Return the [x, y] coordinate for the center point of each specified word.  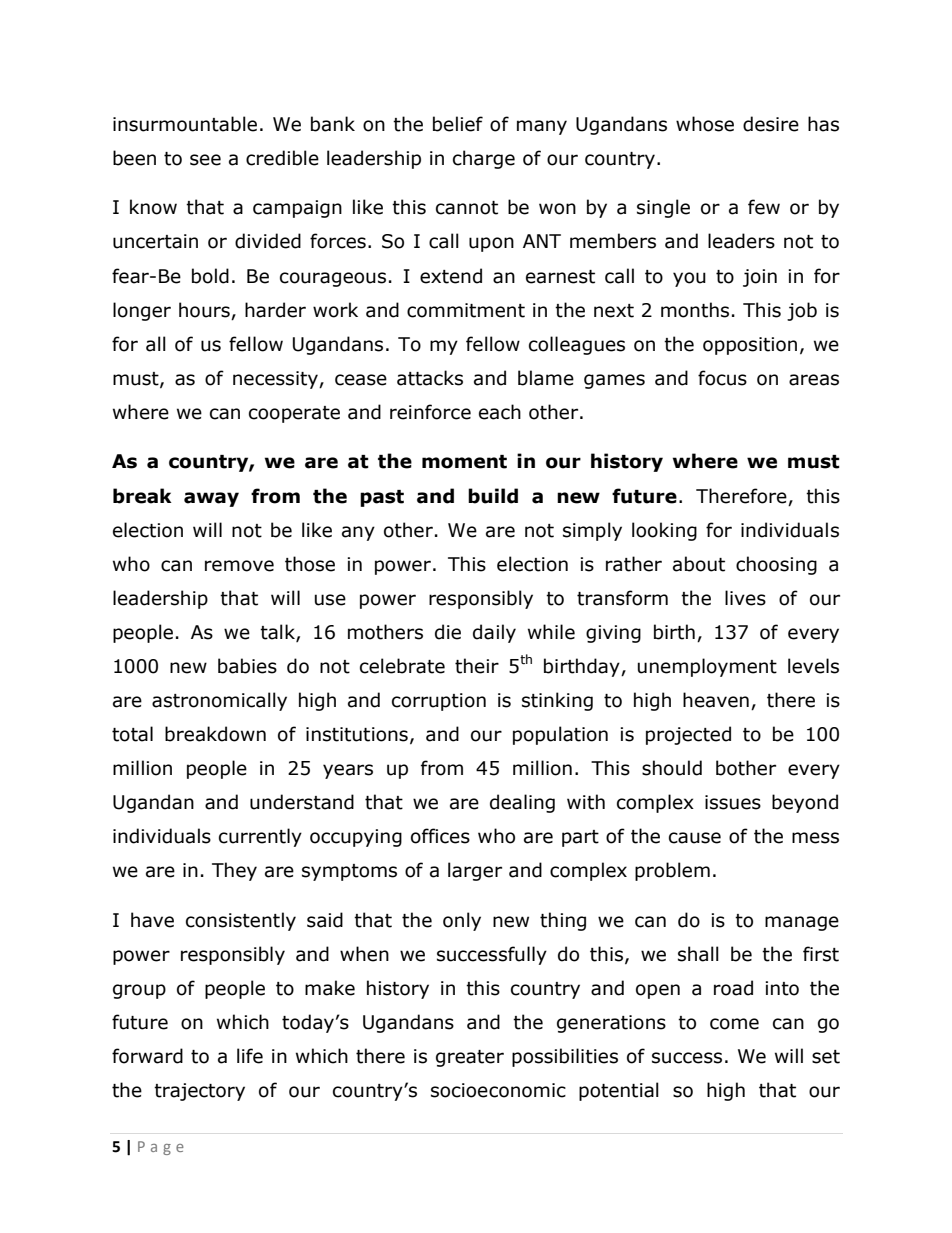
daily [494, 633]
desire [771, 124]
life [250, 1056]
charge [484, 159]
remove [239, 566]
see [205, 160]
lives [745, 598]
